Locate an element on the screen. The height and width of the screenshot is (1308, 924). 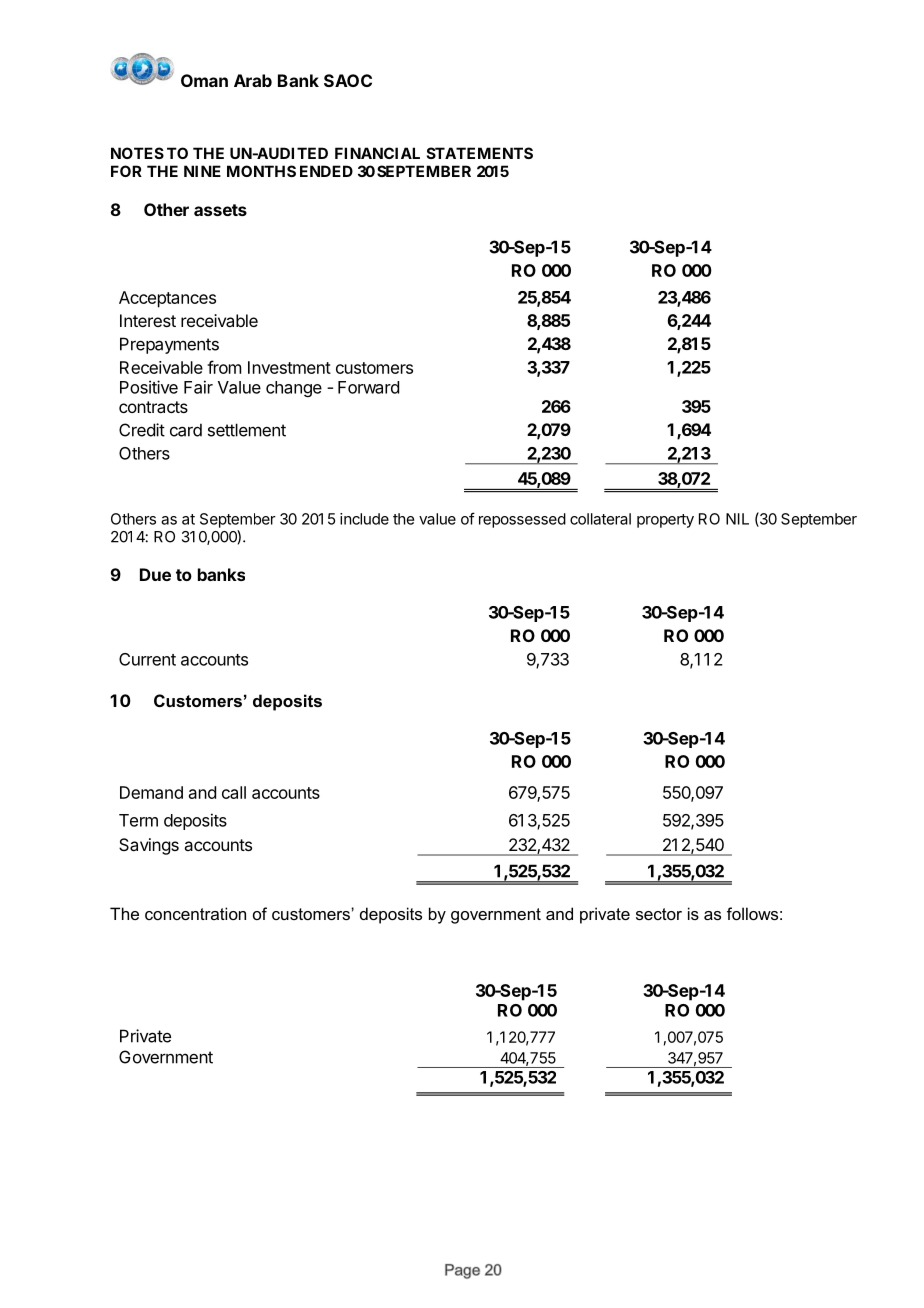
FINANCIAL is located at coordinates (377, 153).
